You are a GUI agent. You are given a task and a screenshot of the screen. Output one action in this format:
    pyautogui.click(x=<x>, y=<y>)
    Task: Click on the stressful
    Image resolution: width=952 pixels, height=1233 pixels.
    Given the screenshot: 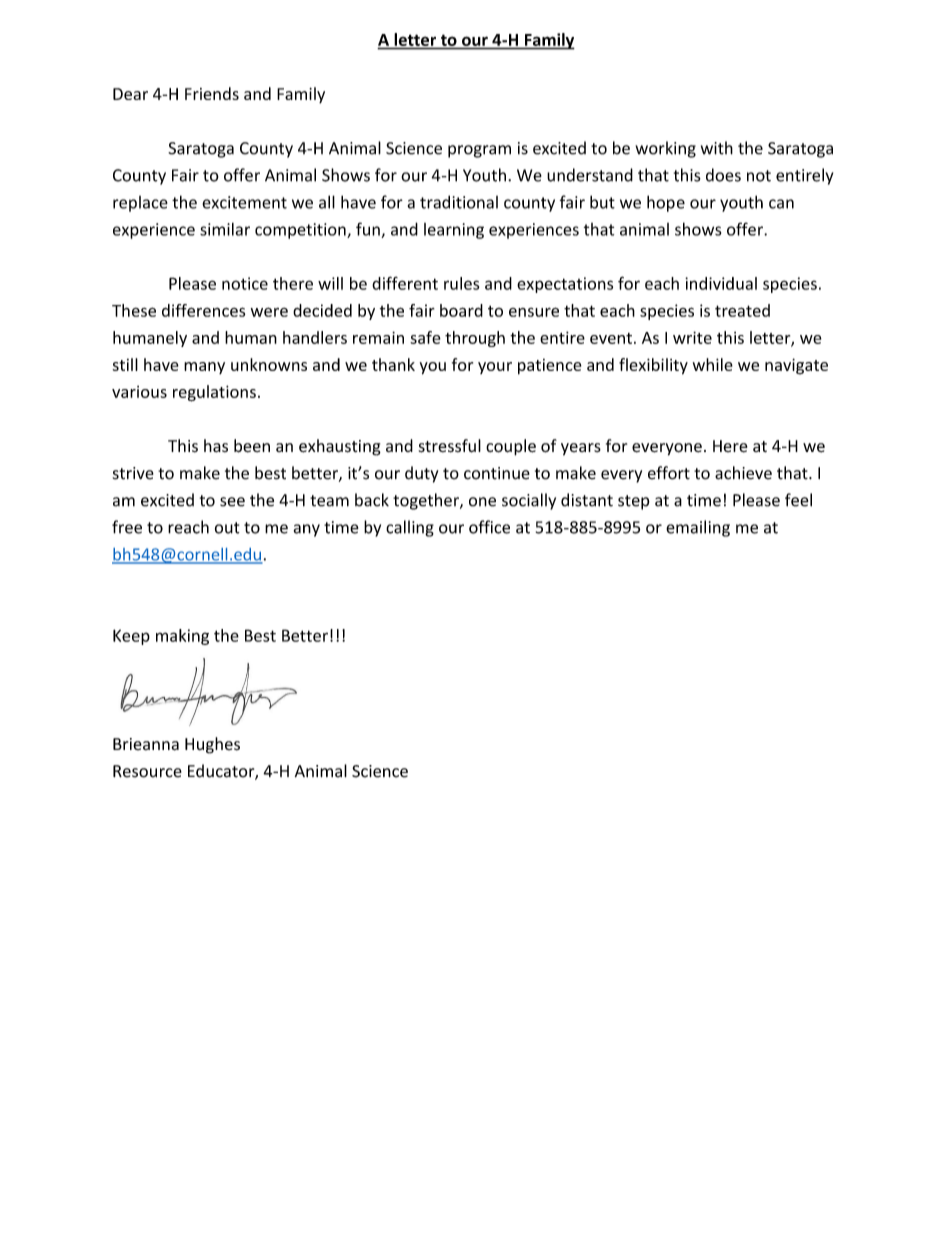 What is the action you would take?
    pyautogui.click(x=450, y=446)
